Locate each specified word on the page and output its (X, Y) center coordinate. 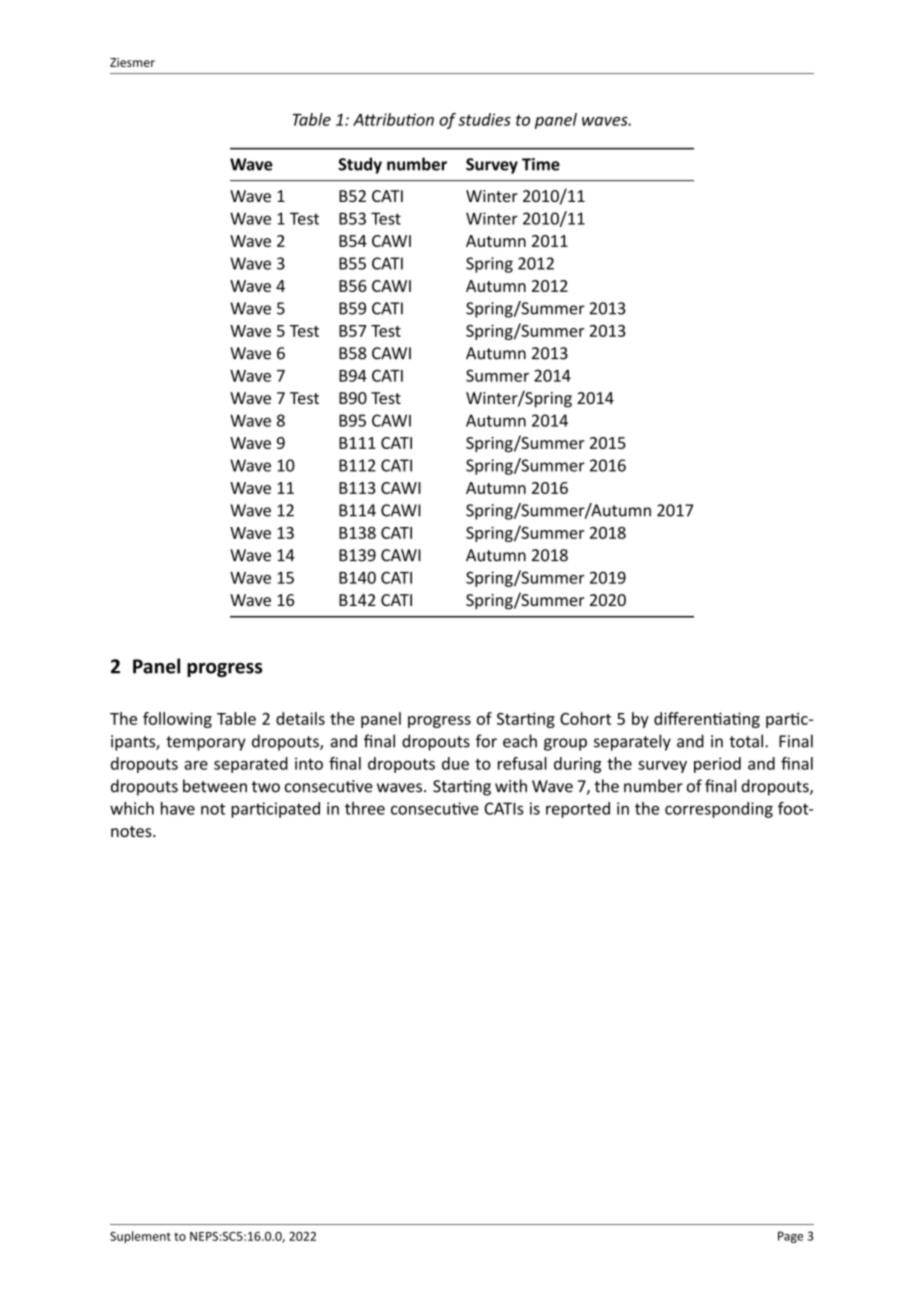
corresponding (719, 810)
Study (360, 165)
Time (541, 164)
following (177, 720)
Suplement (140, 1237)
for (486, 741)
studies (484, 119)
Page (790, 1237)
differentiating (707, 720)
